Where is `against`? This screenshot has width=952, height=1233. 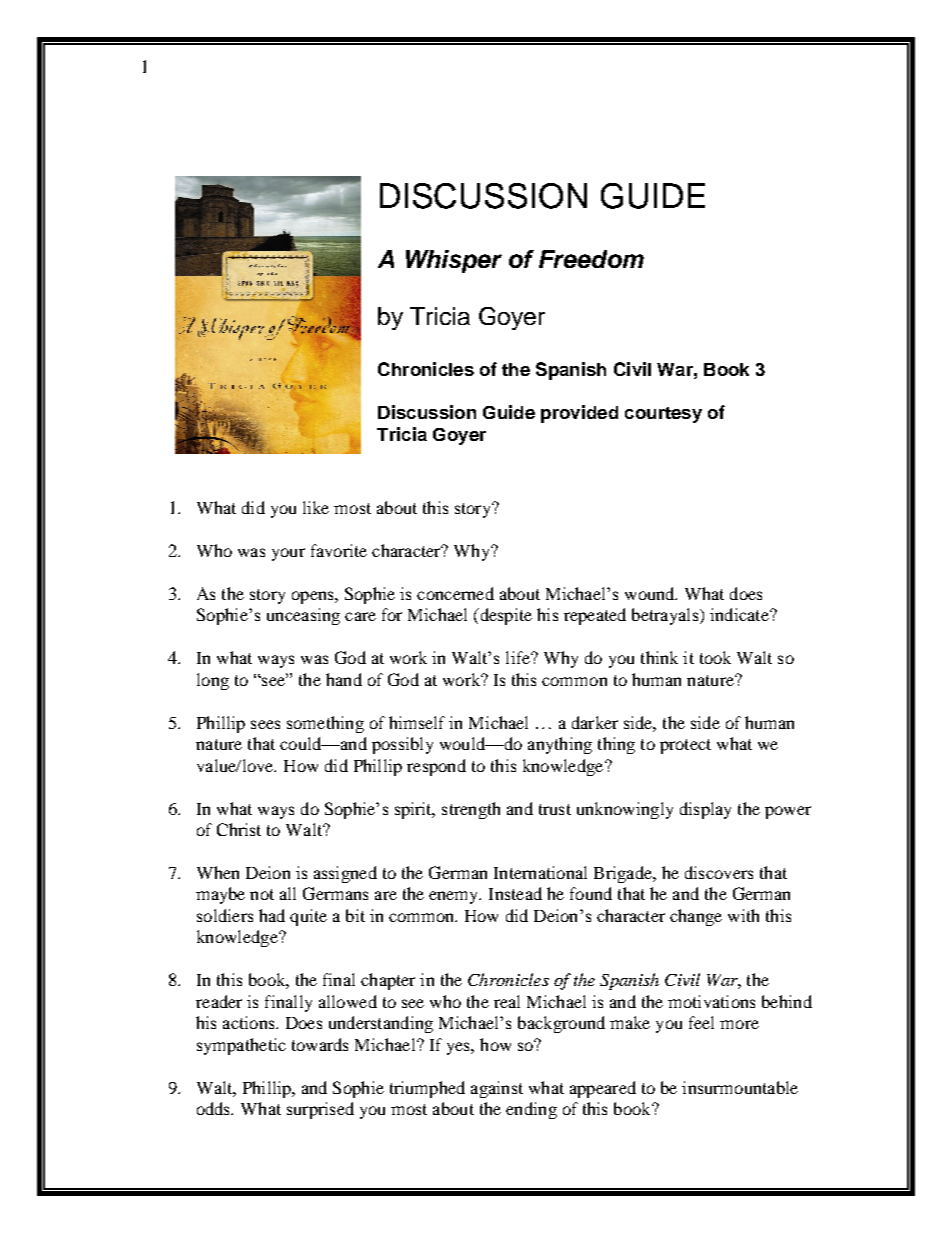
against is located at coordinates (497, 1089).
